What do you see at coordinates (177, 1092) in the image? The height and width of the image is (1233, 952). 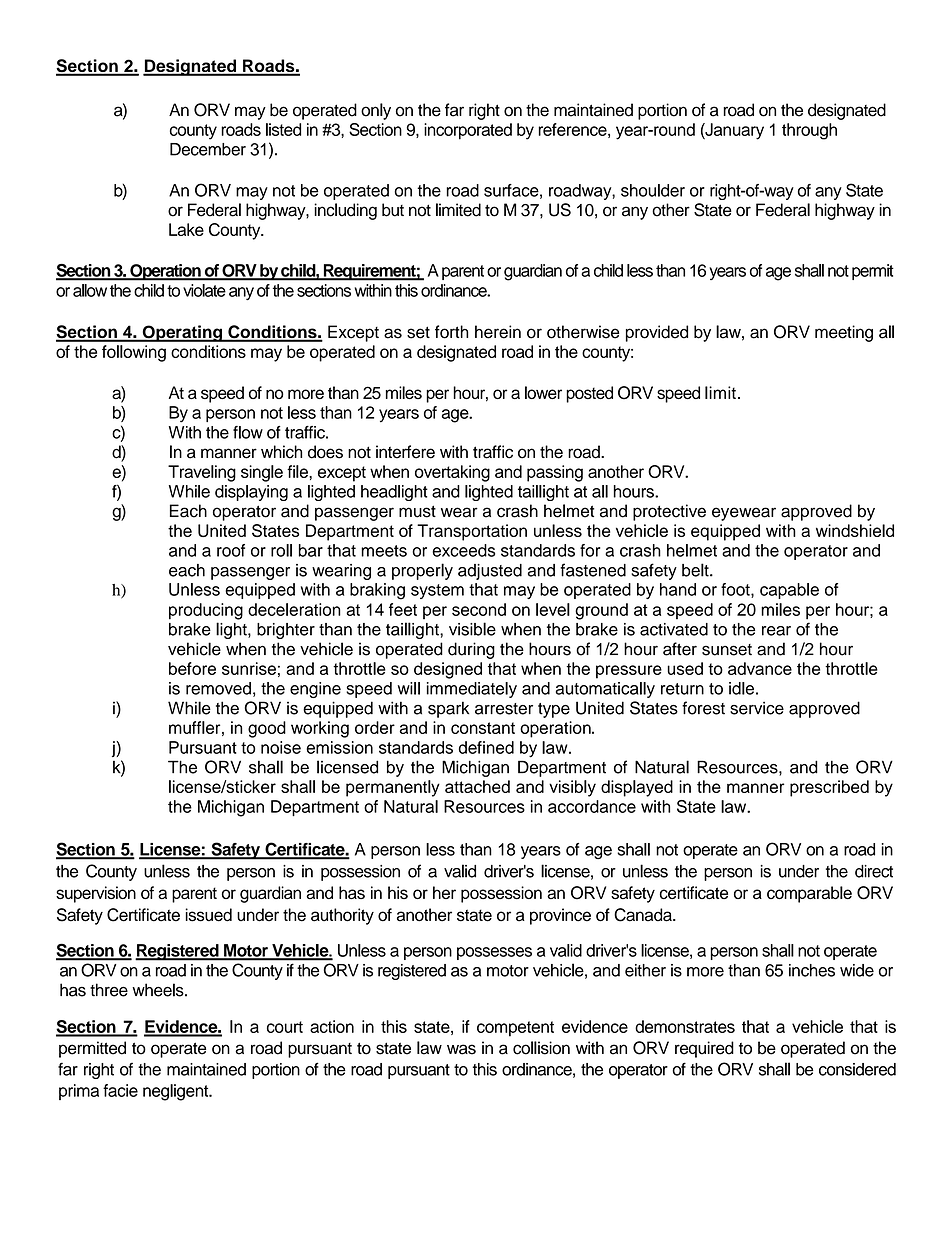 I see `negligent` at bounding box center [177, 1092].
